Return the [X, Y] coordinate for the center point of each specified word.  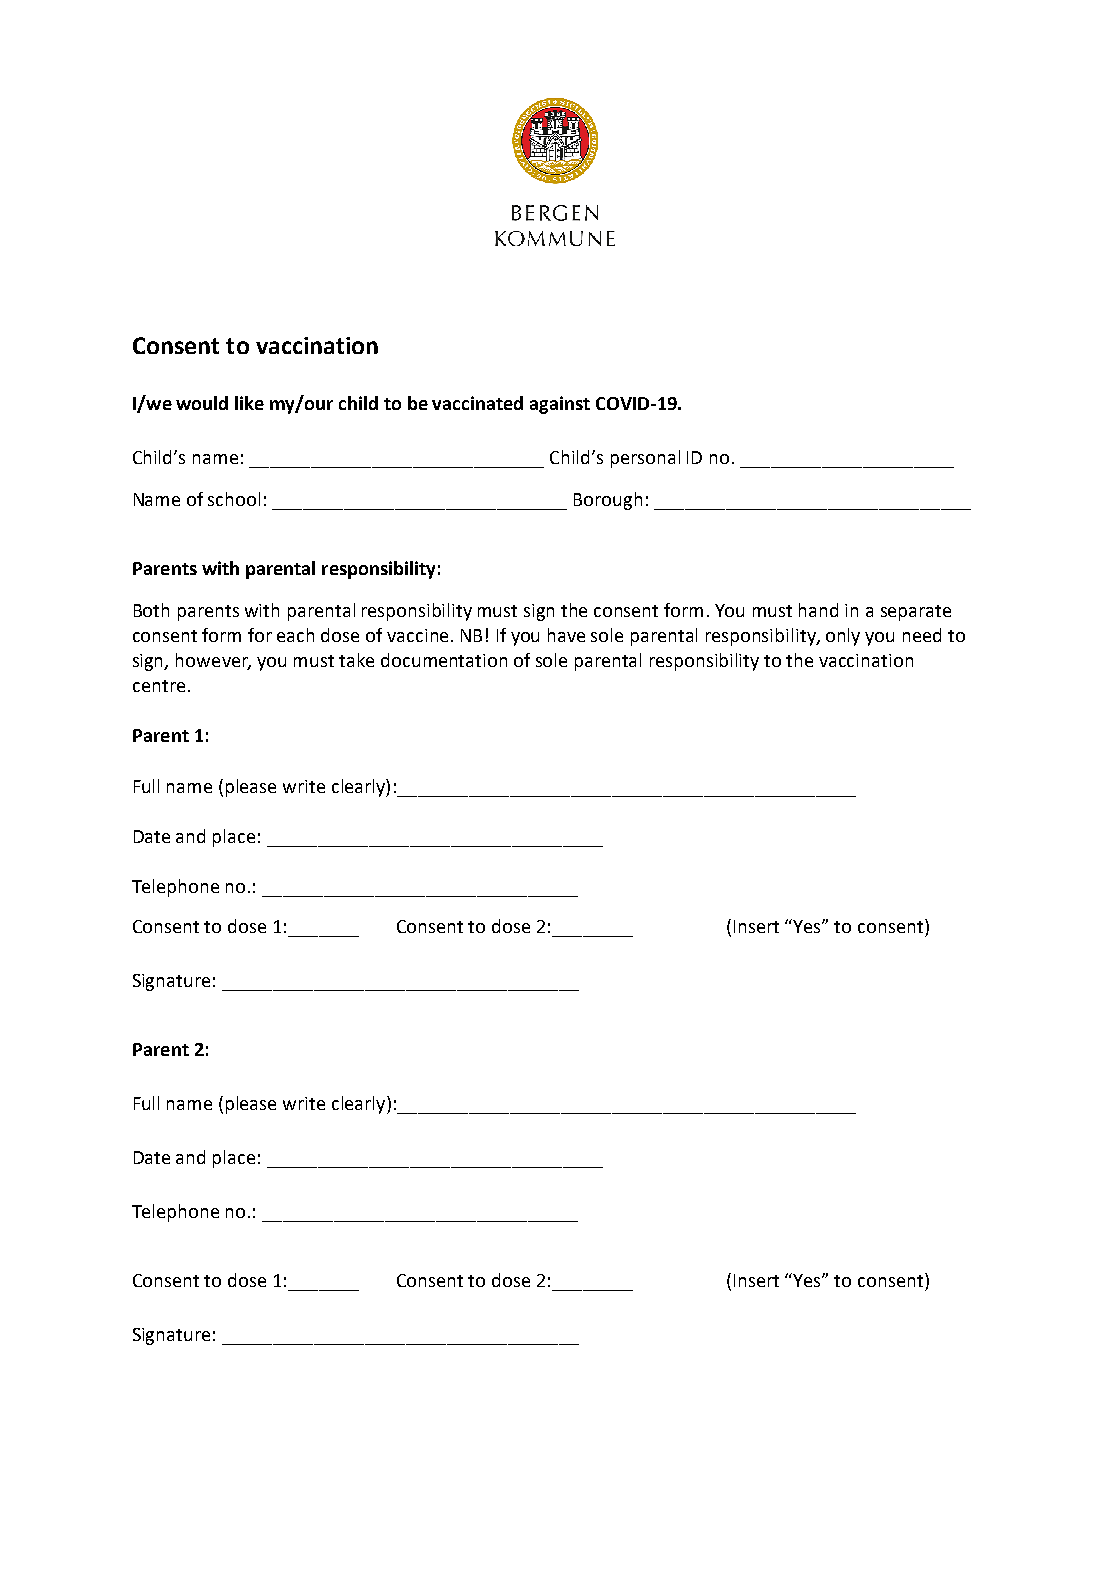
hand [818, 610]
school [234, 499]
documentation [444, 660]
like [249, 403]
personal [645, 459]
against [560, 405]
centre [159, 686]
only [843, 637]
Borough [608, 501]
